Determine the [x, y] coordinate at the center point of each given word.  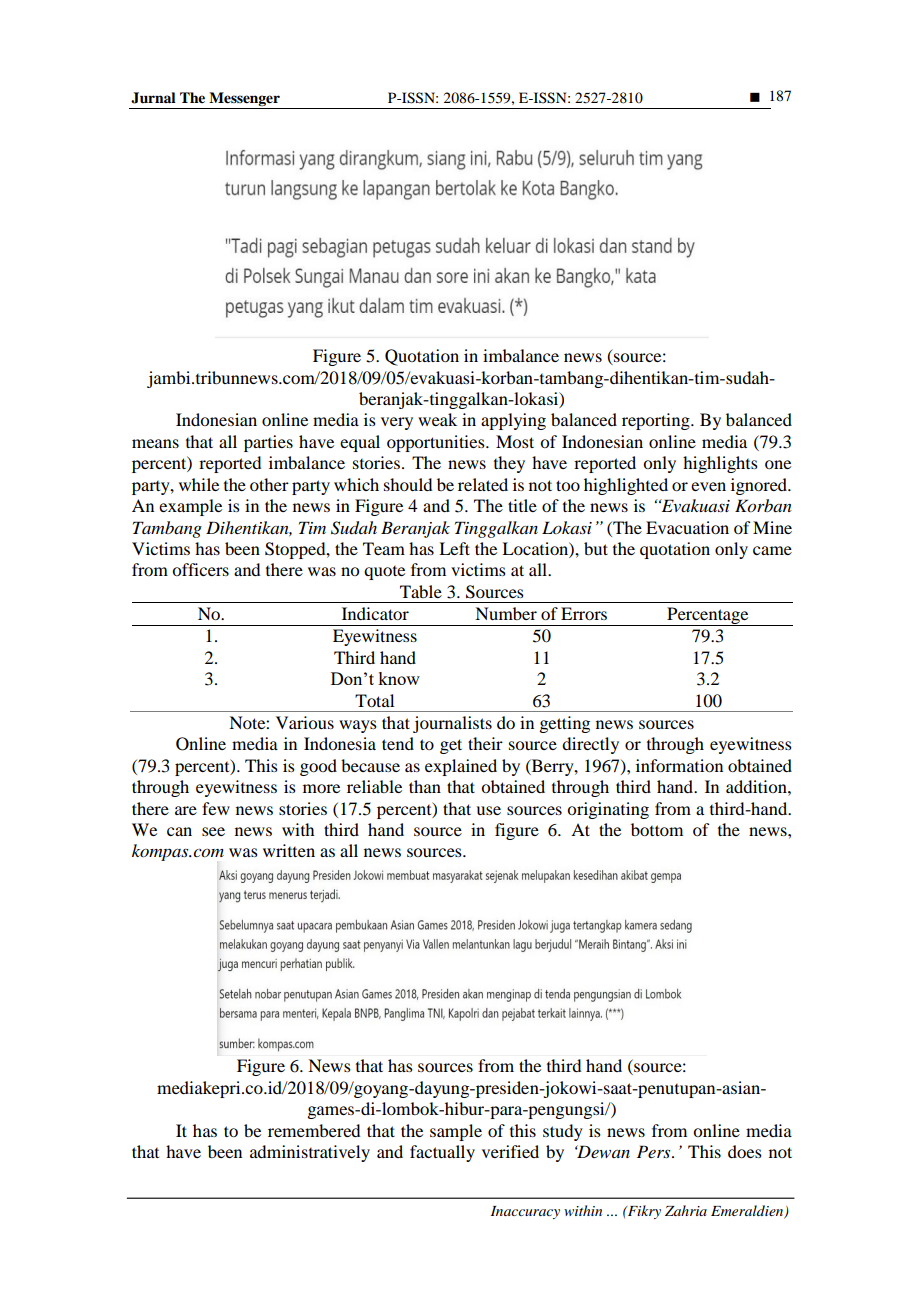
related [483, 484]
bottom [657, 829]
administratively [310, 1153]
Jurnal [153, 98]
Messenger [244, 99]
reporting [657, 421]
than [425, 786]
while [199, 484]
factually [442, 1153]
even [708, 486]
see [213, 831]
